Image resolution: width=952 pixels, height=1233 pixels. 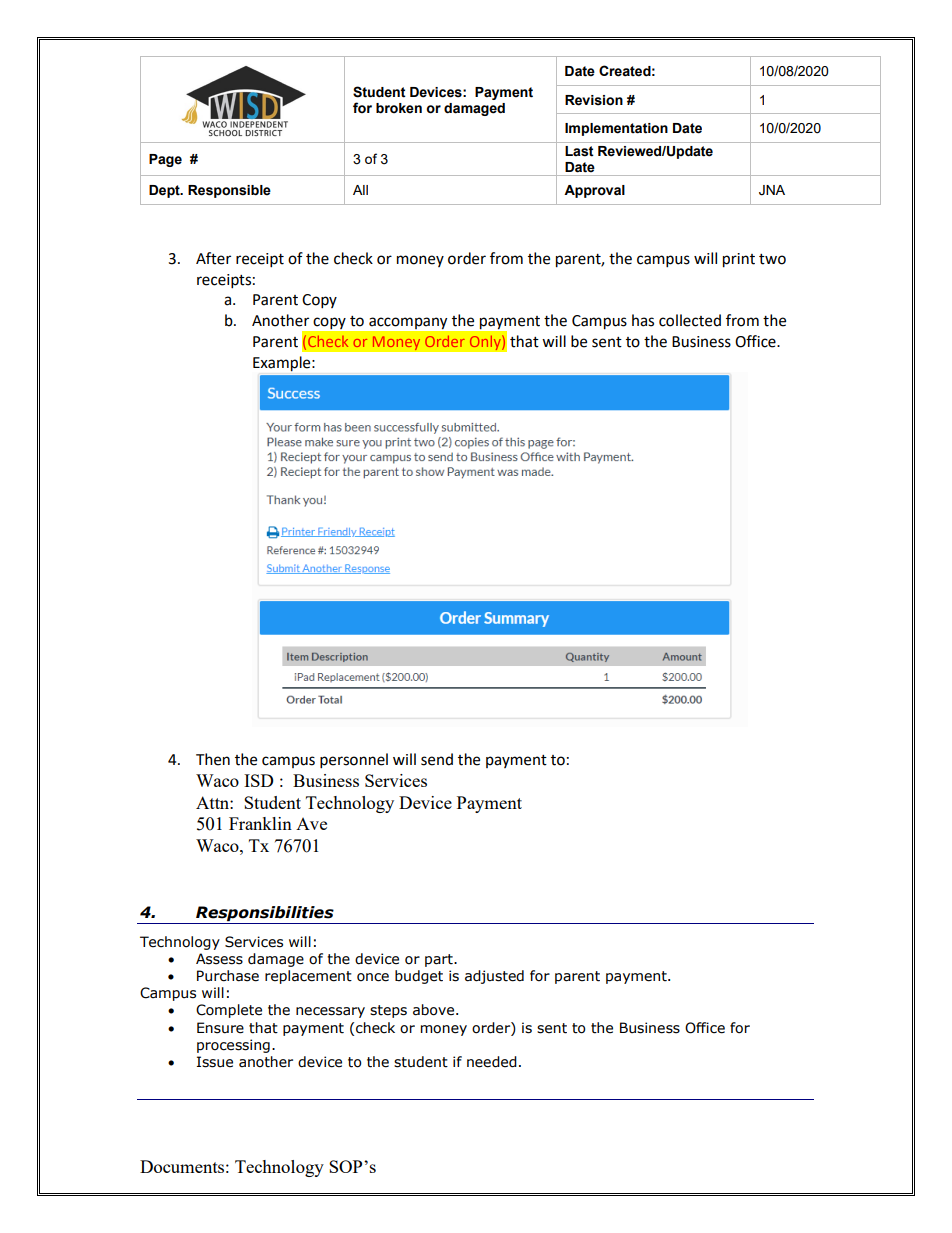 I want to click on send, so click(x=437, y=759).
